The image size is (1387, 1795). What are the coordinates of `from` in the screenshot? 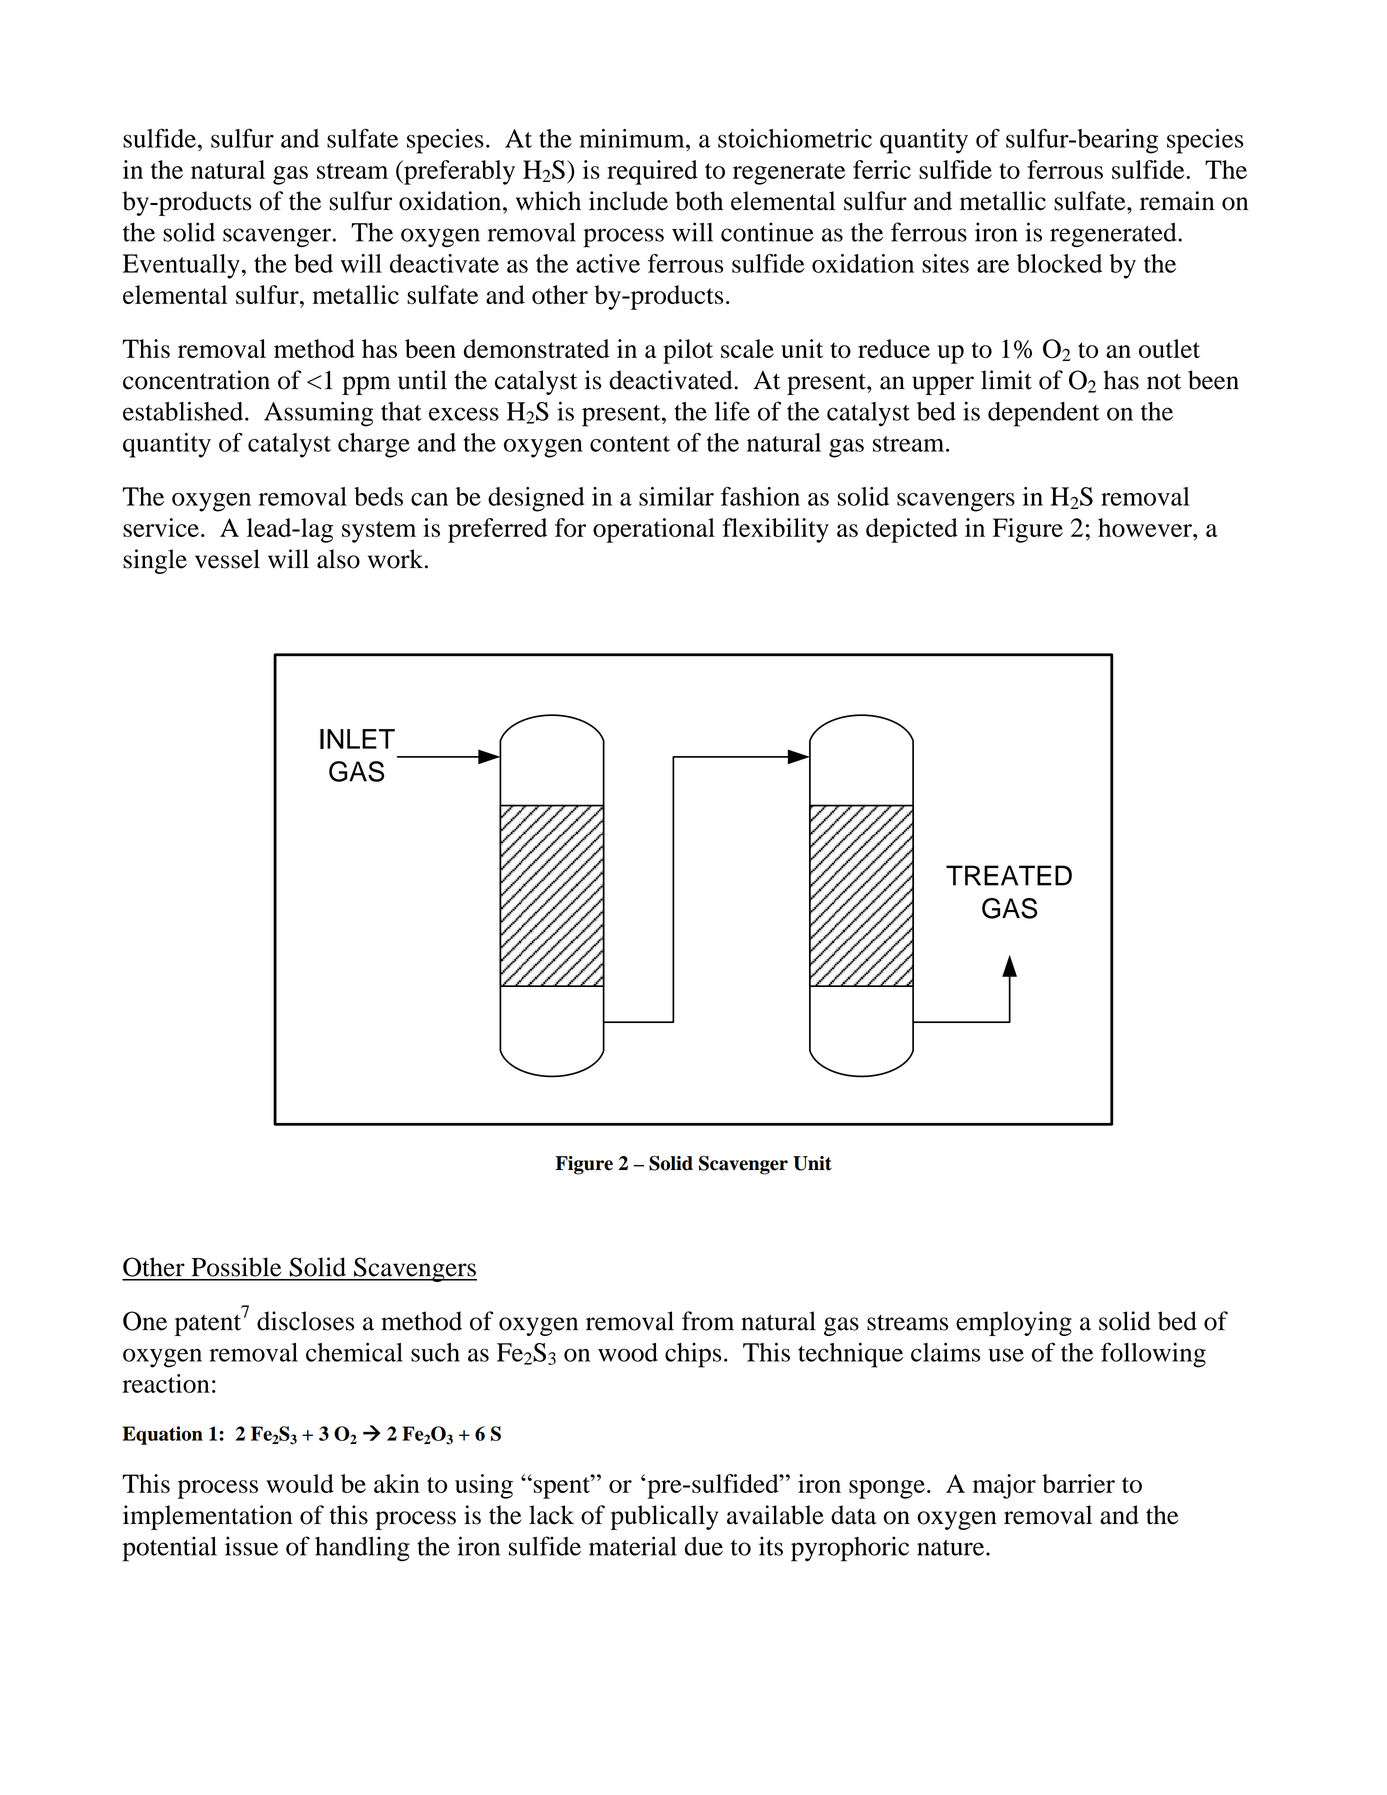 It's located at (708, 1321).
